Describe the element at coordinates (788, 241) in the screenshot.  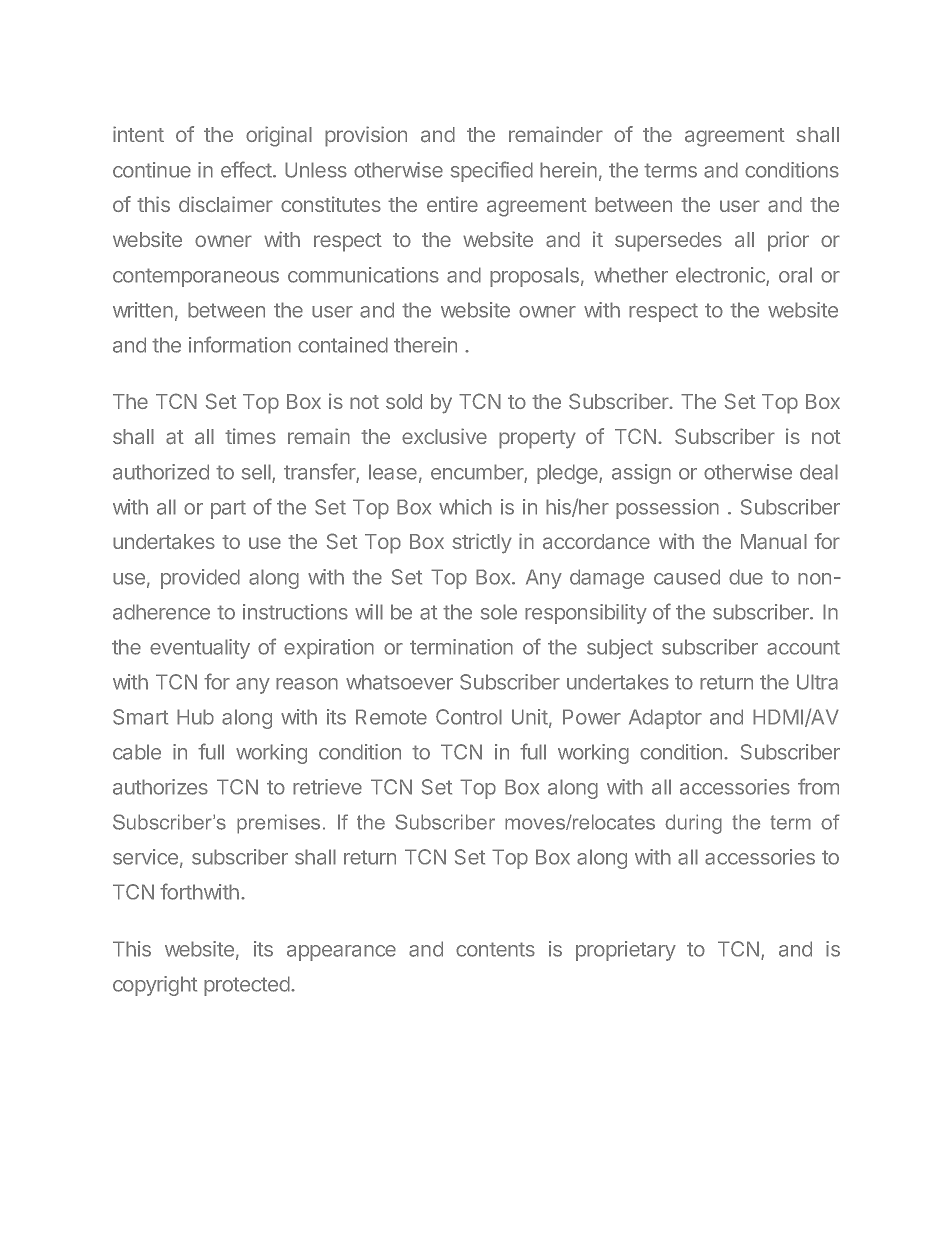
I see `prior` at that location.
